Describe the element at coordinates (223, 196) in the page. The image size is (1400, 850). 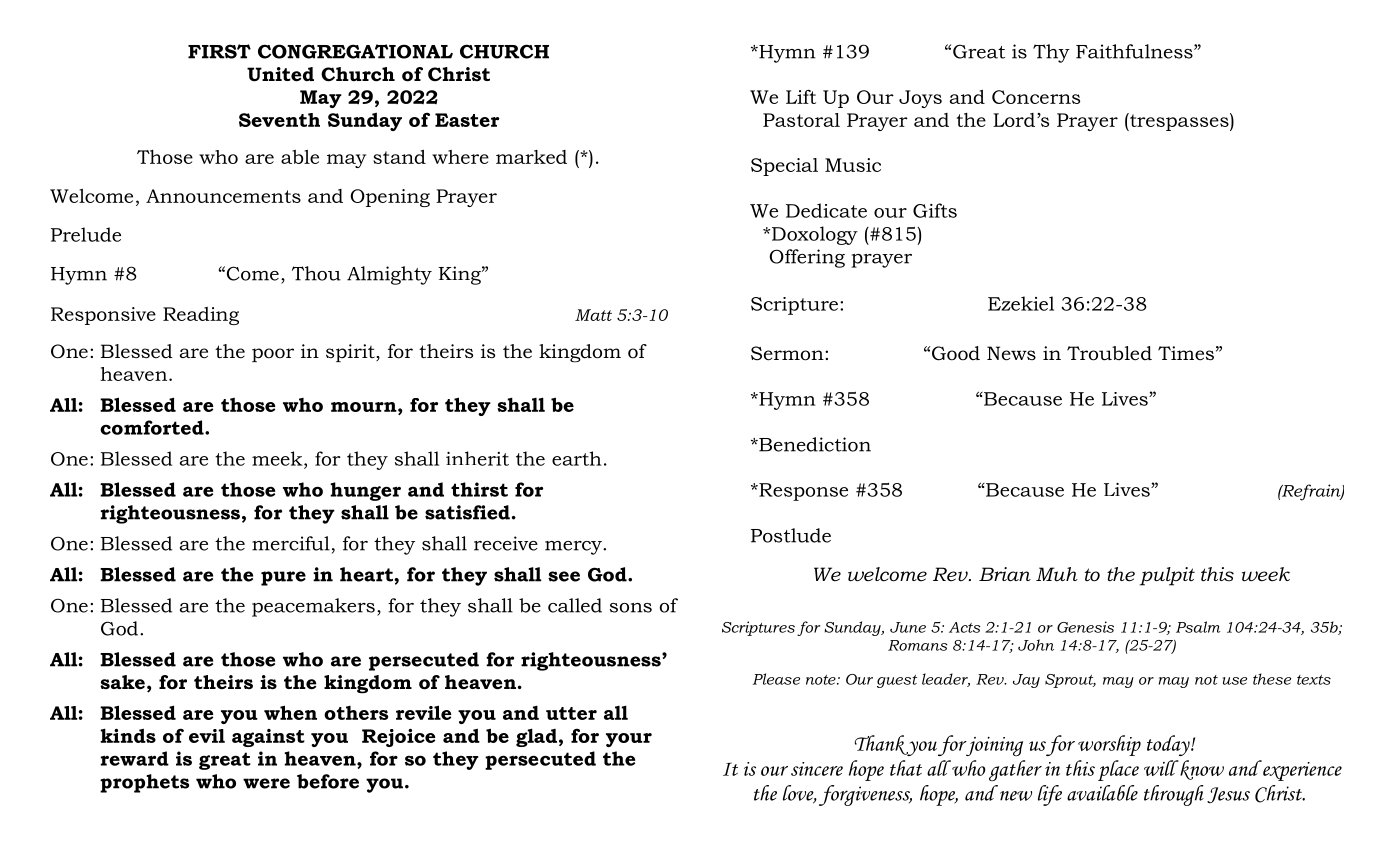
I see `Announcements` at that location.
